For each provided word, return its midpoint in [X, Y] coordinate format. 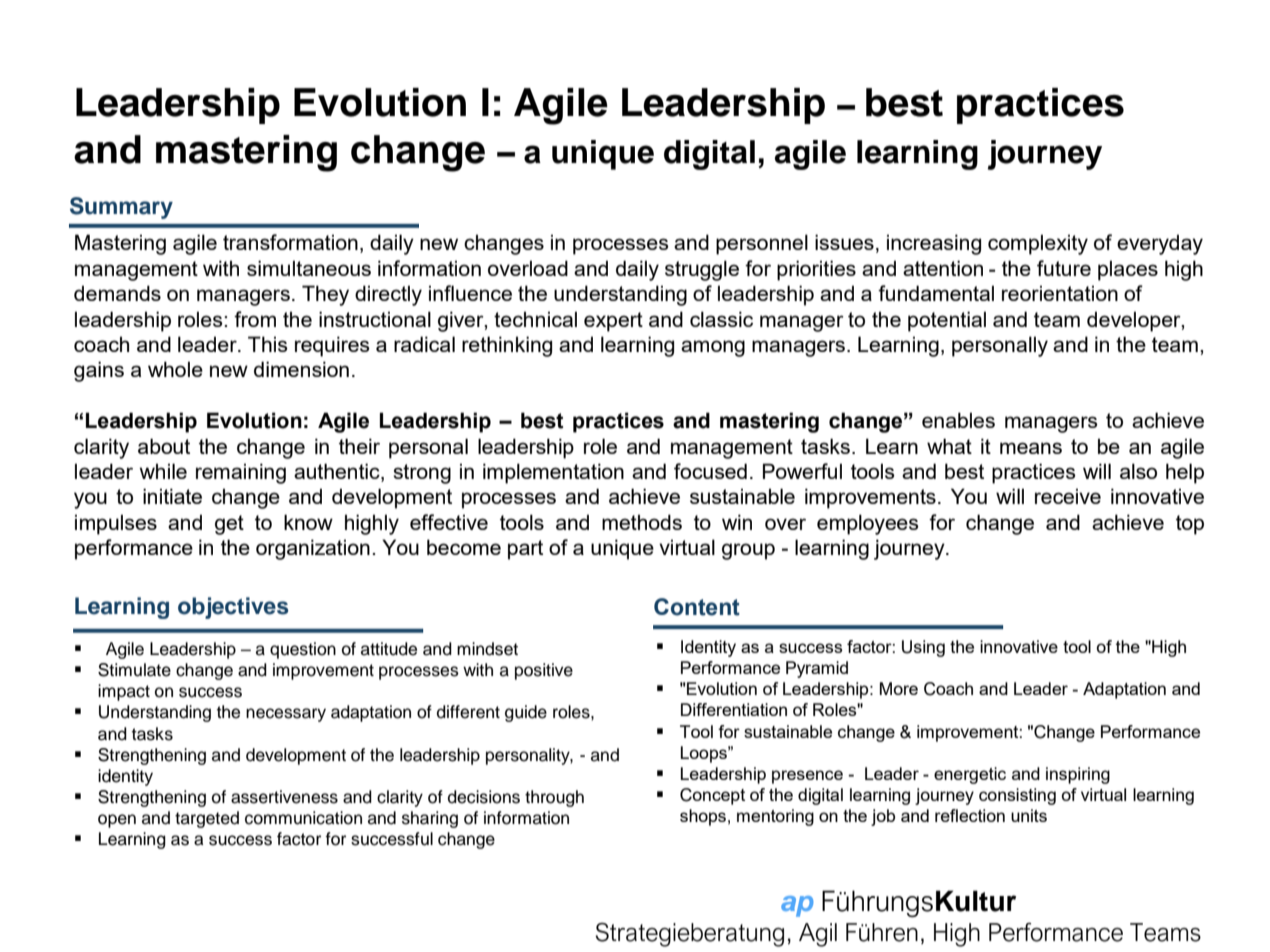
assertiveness [284, 797]
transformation [290, 242]
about [164, 446]
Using [923, 648]
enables [958, 420]
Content [697, 607]
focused [710, 471]
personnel [762, 244]
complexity [1038, 244]
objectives [233, 608]
